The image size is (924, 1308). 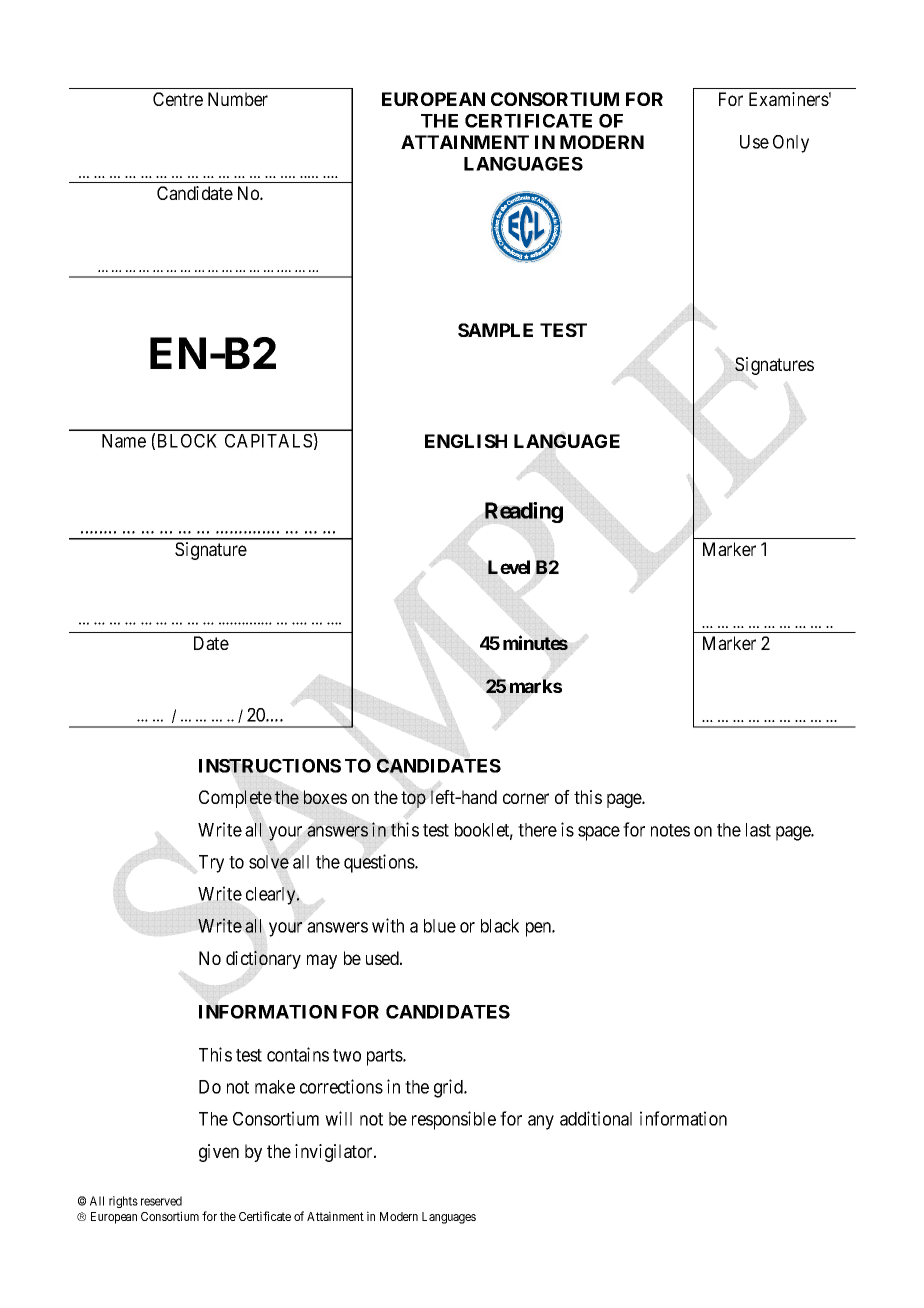 What do you see at coordinates (509, 567) in the document?
I see `Level` at bounding box center [509, 567].
